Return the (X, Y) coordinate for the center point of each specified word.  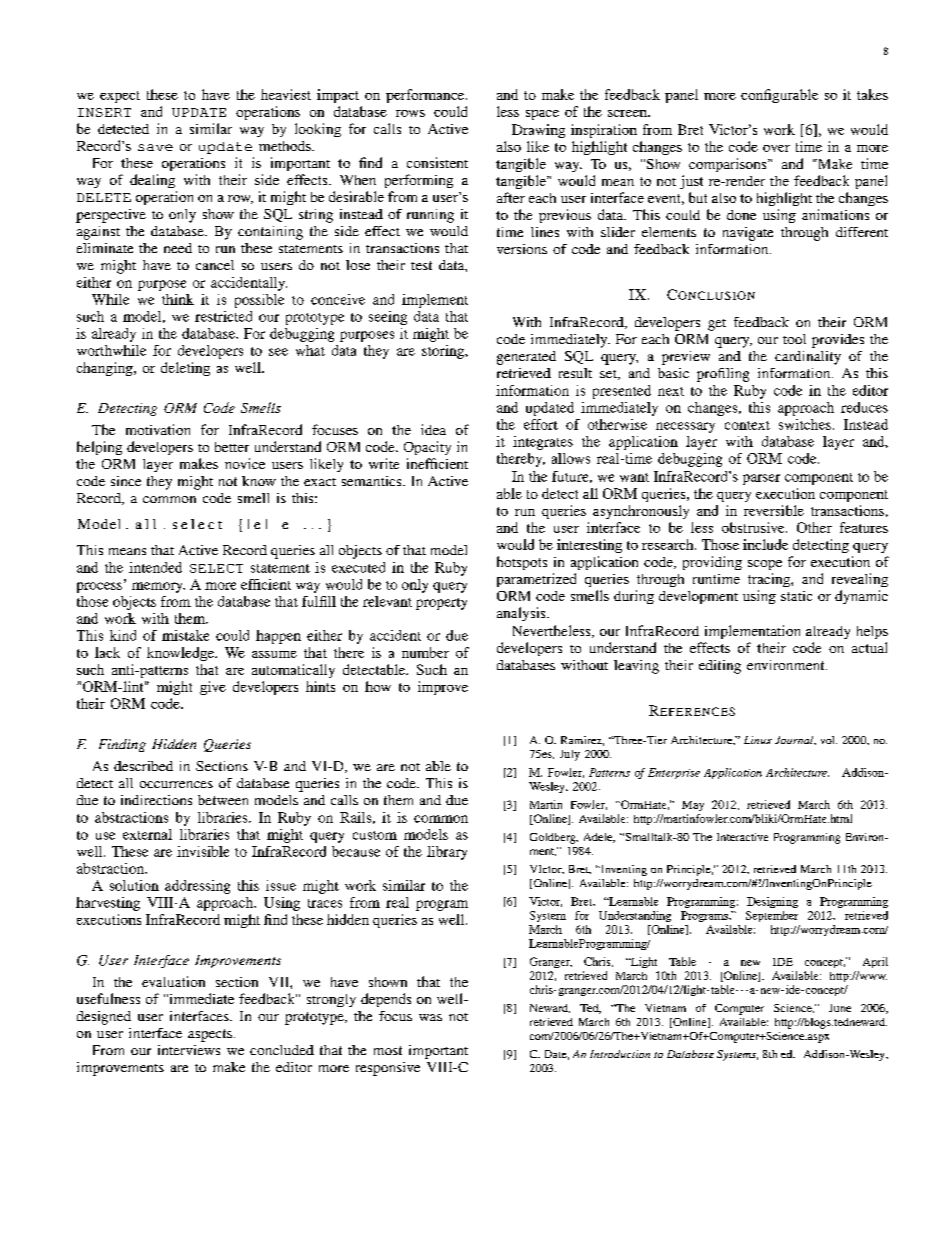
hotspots (522, 563)
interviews (189, 1050)
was (430, 1017)
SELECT (216, 568)
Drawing (538, 131)
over (776, 148)
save (155, 147)
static (796, 596)
